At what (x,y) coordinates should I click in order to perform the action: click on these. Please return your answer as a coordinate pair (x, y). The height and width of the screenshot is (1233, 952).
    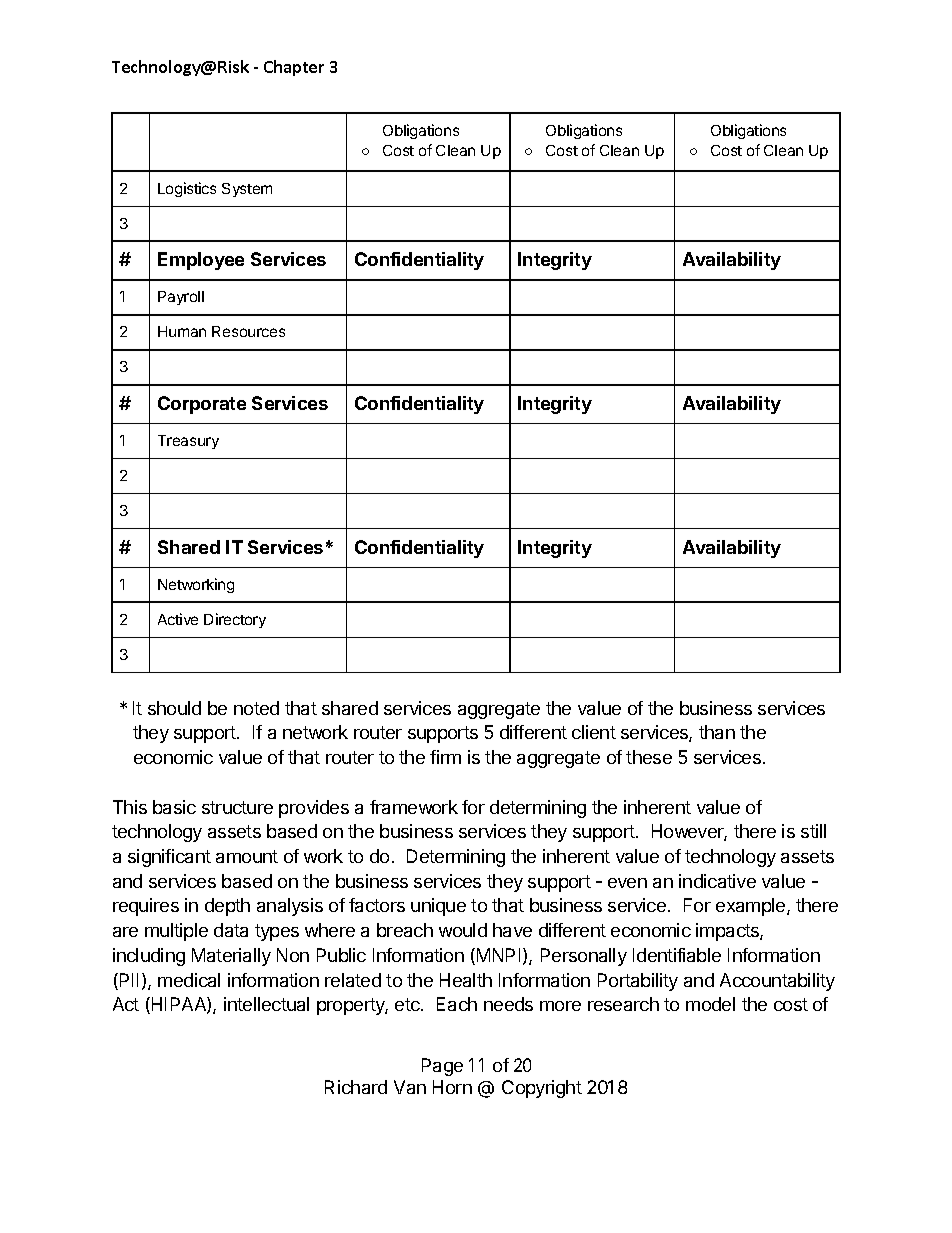
    Looking at the image, I should click on (649, 757).
